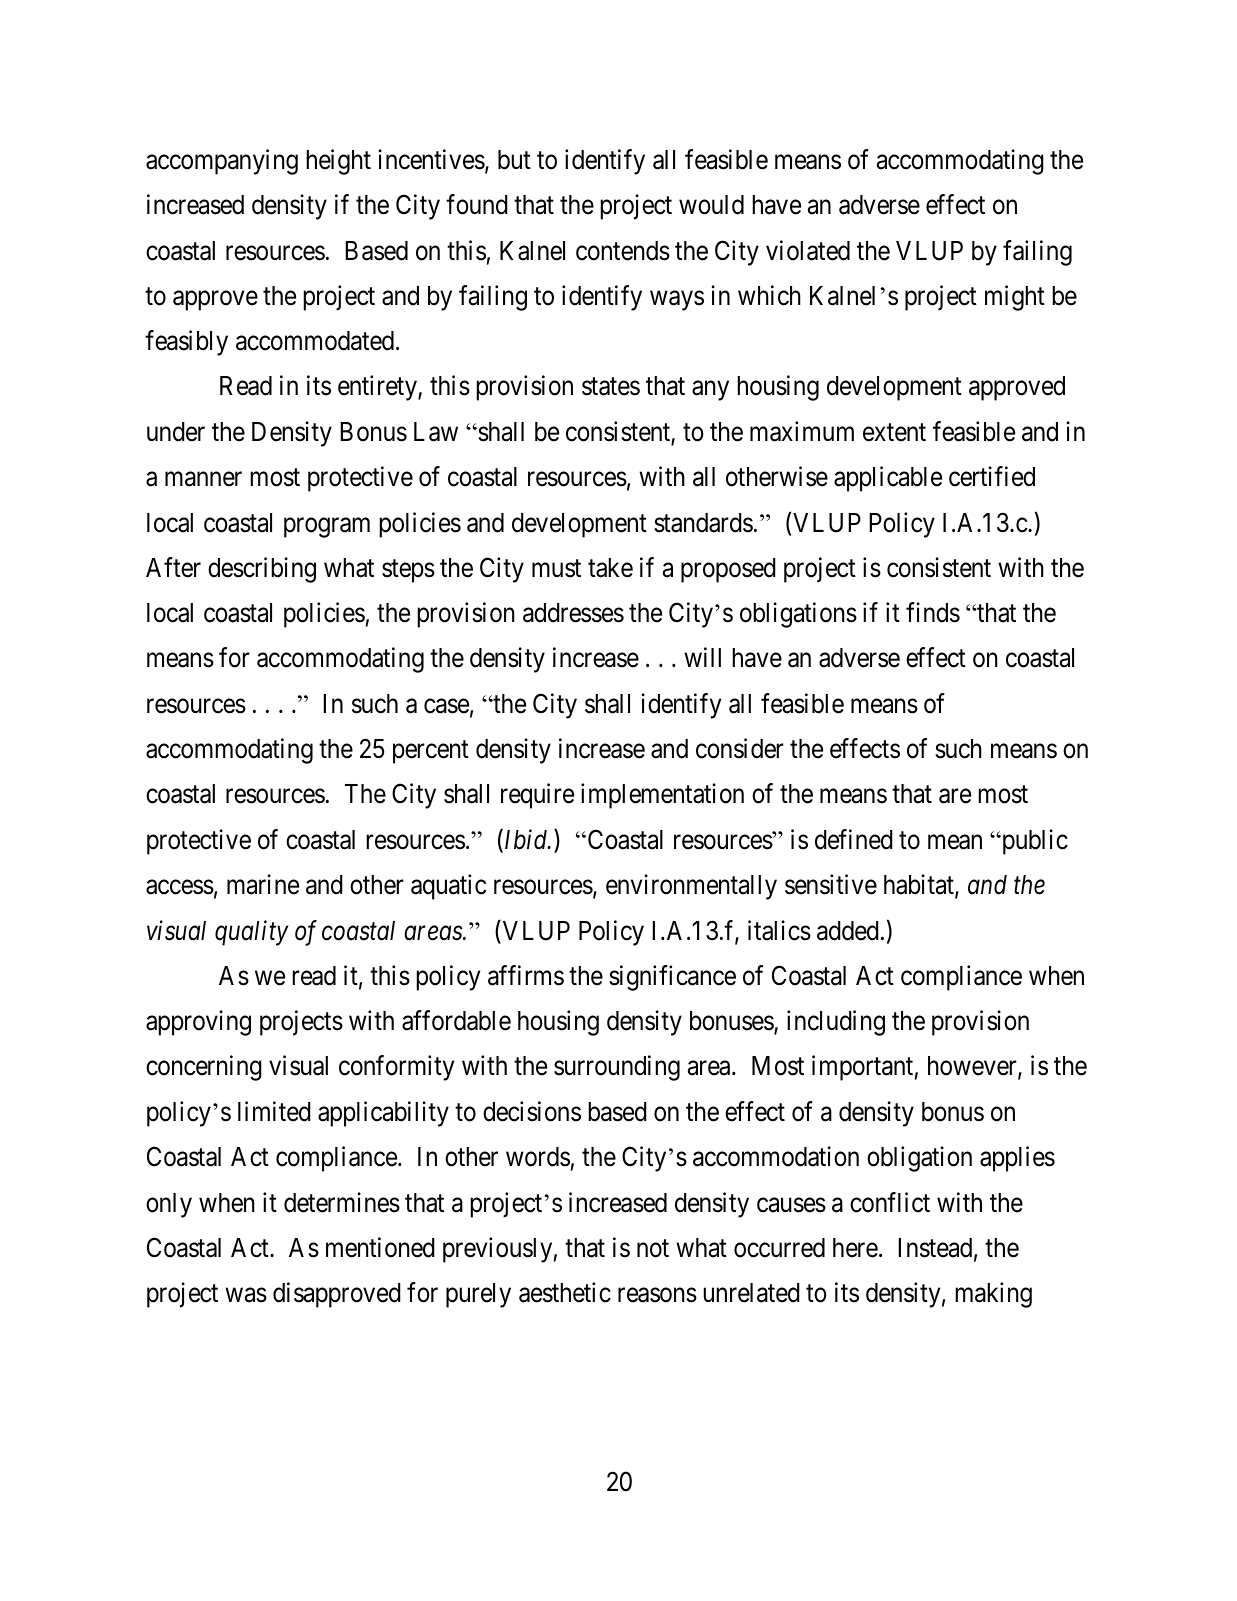 This page has height=1601, width=1237. Describe the element at coordinates (808, 250) in the page. I see `violated` at that location.
